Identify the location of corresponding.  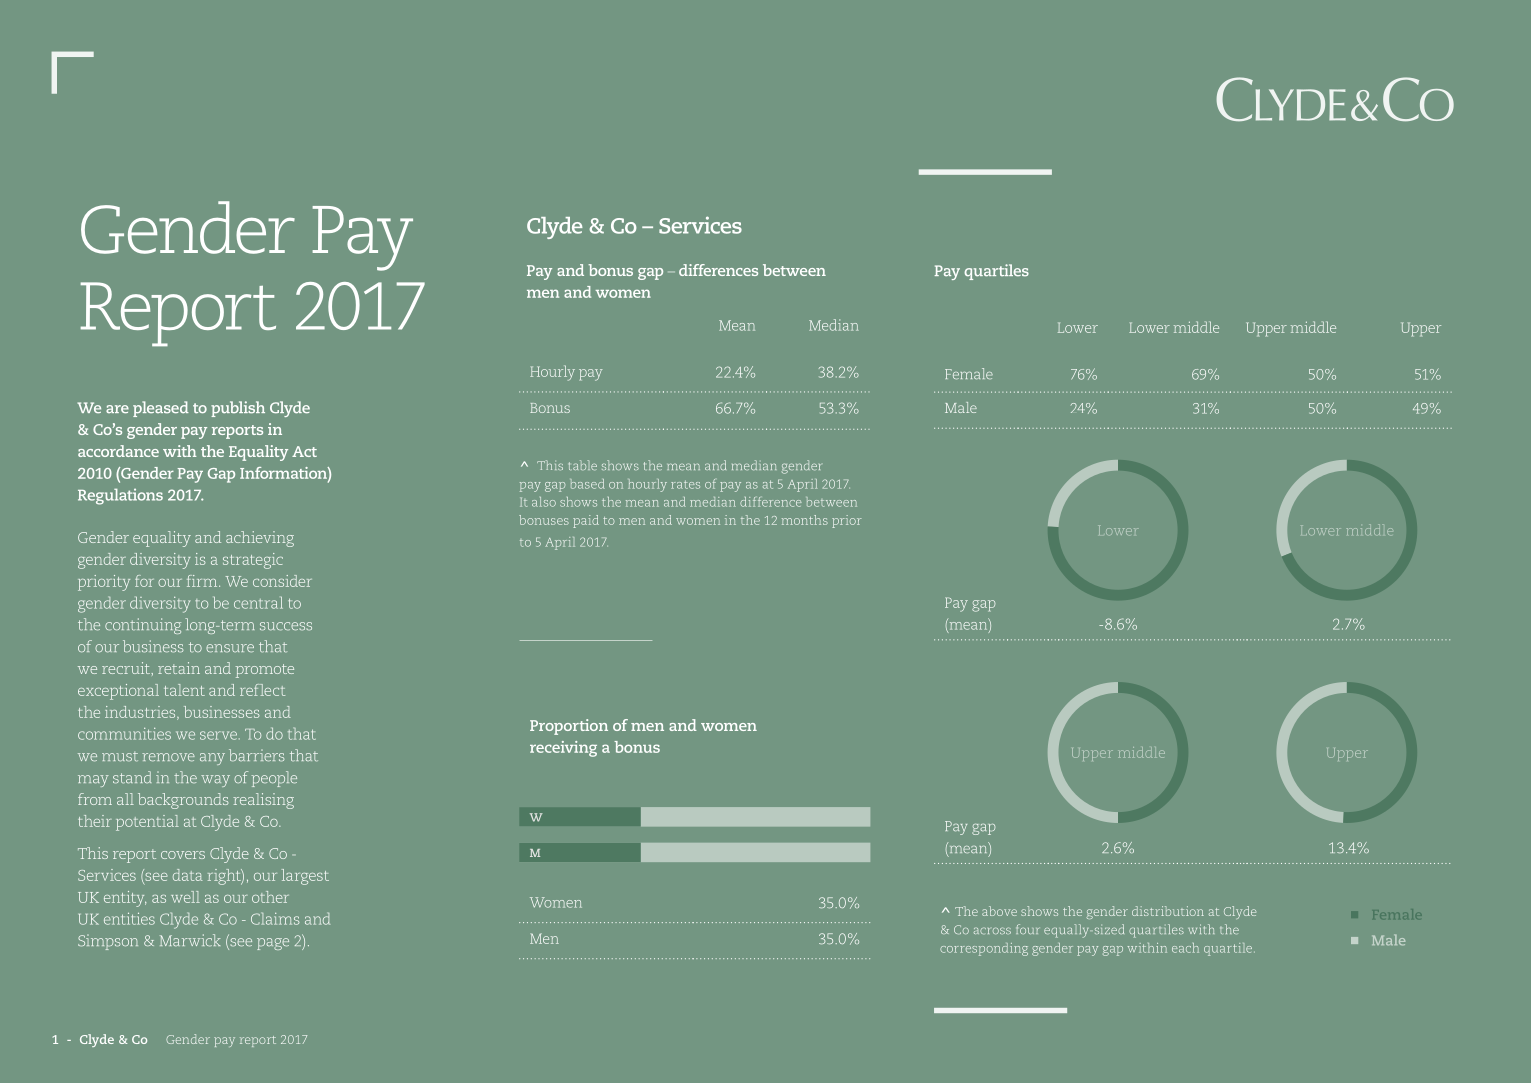
(984, 949).
